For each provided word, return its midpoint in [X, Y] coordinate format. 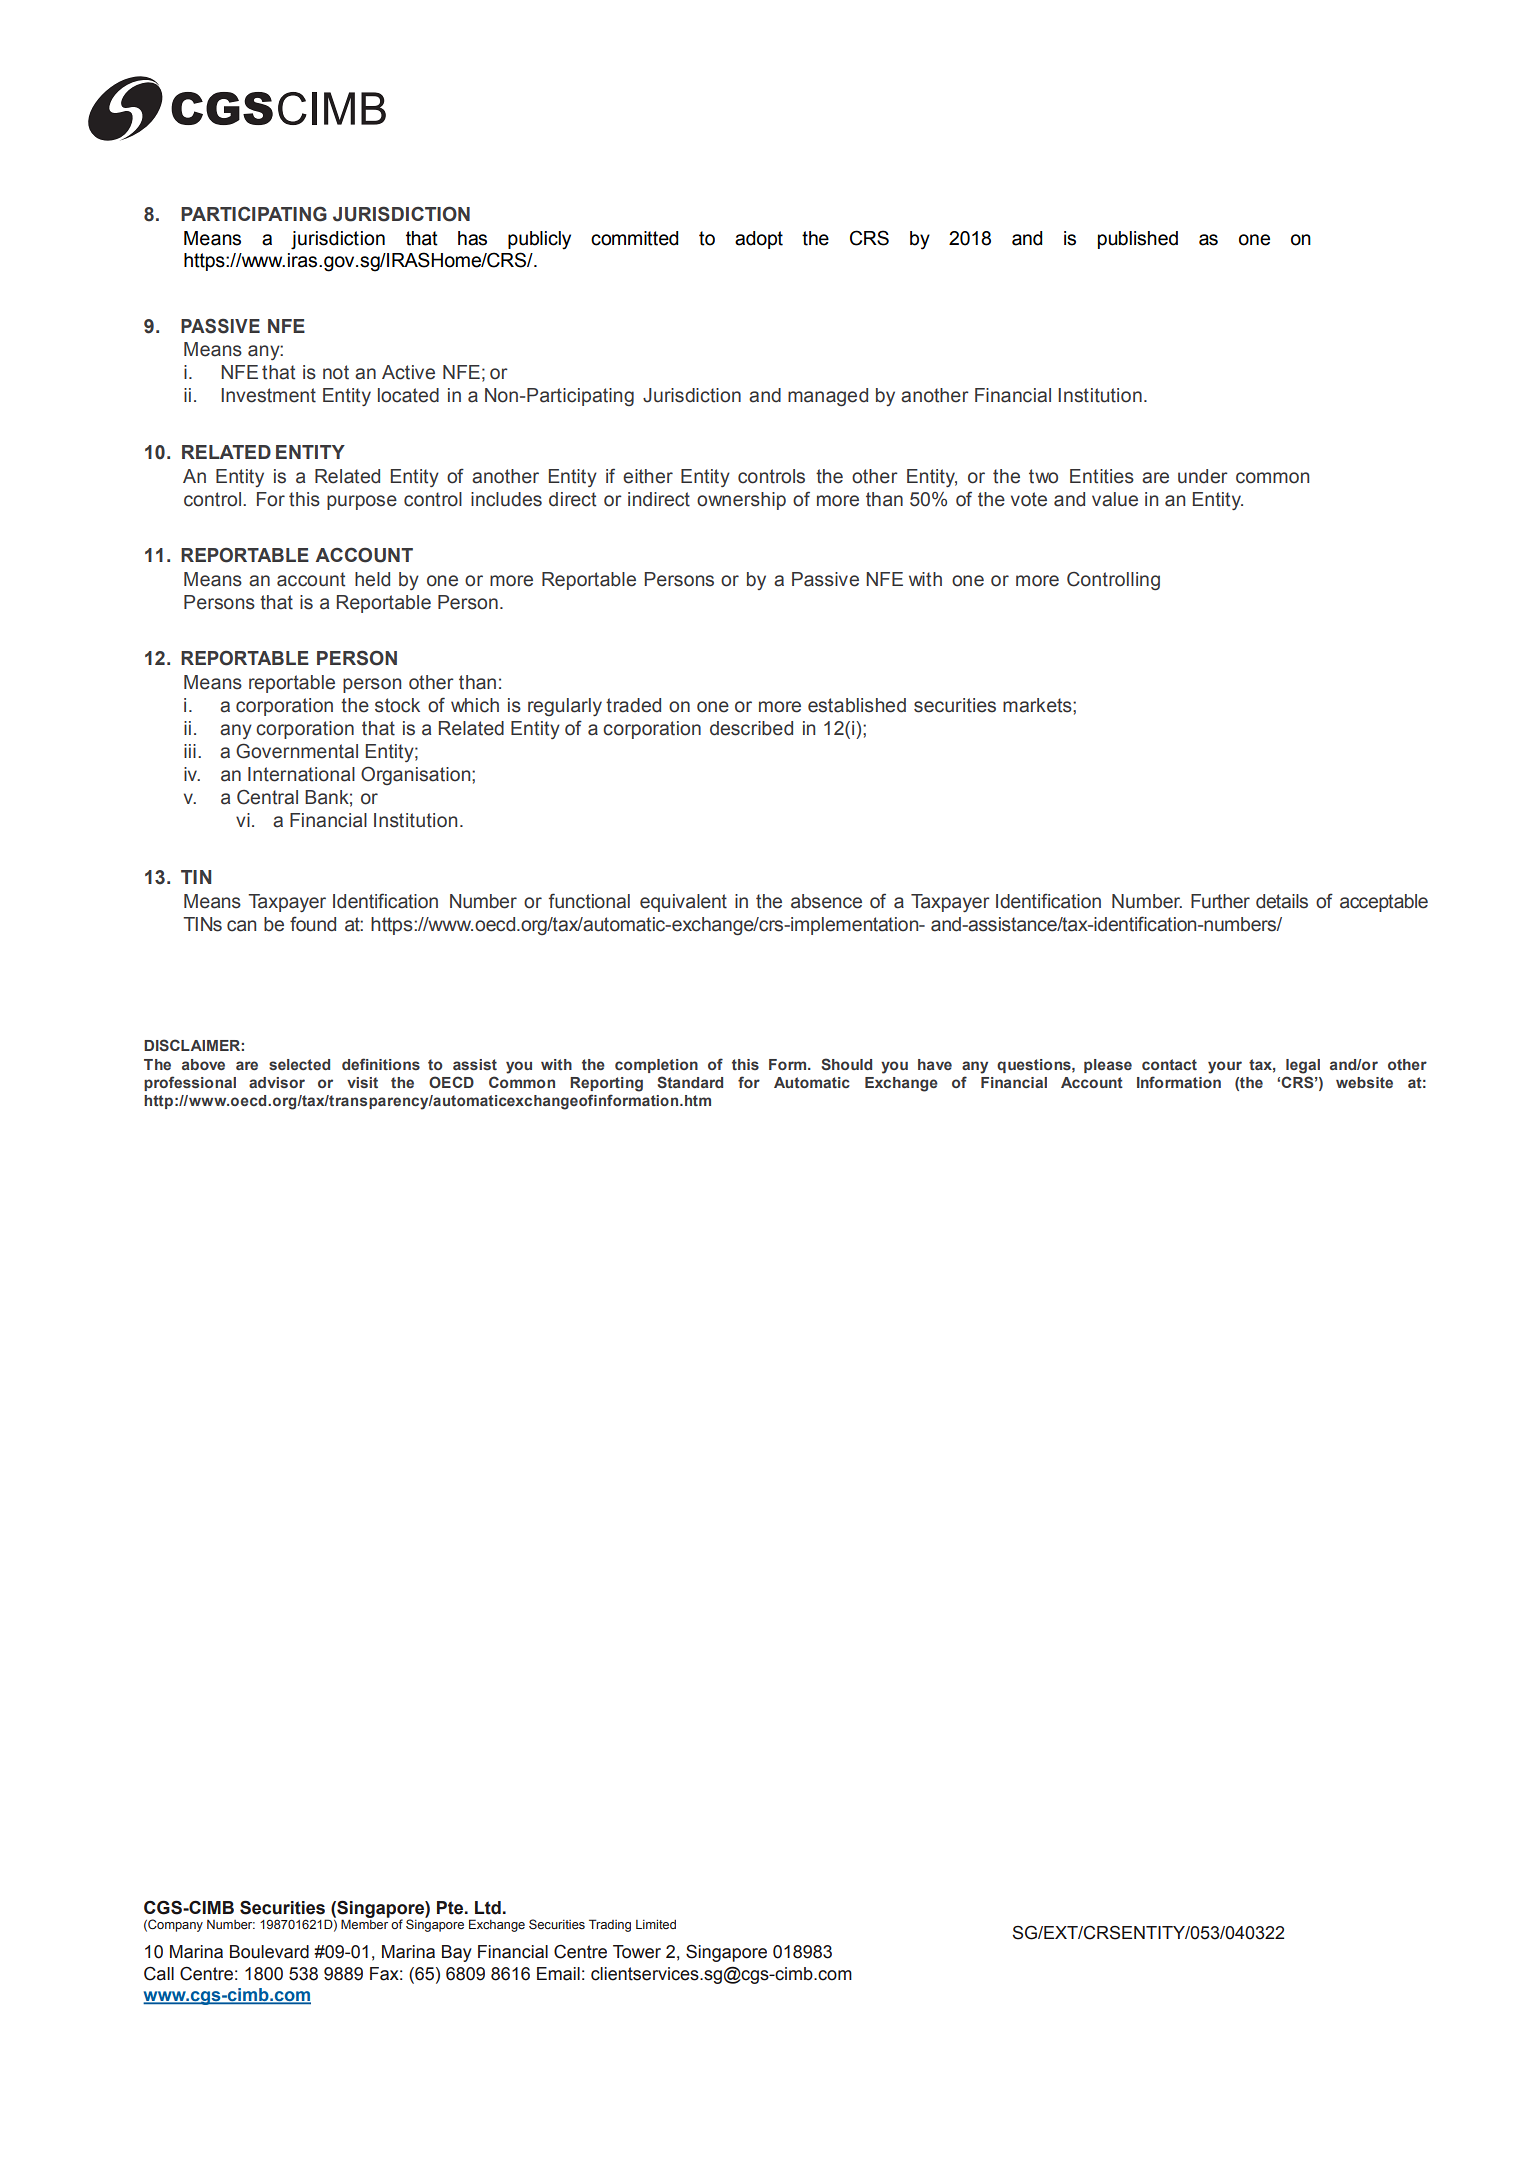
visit [362, 1082]
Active [408, 372]
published [1138, 240]
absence [826, 901]
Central [267, 797]
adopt [759, 240]
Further [1220, 901]
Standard [690, 1082]
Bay [457, 1953]
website [1364, 1082]
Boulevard [269, 1952]
